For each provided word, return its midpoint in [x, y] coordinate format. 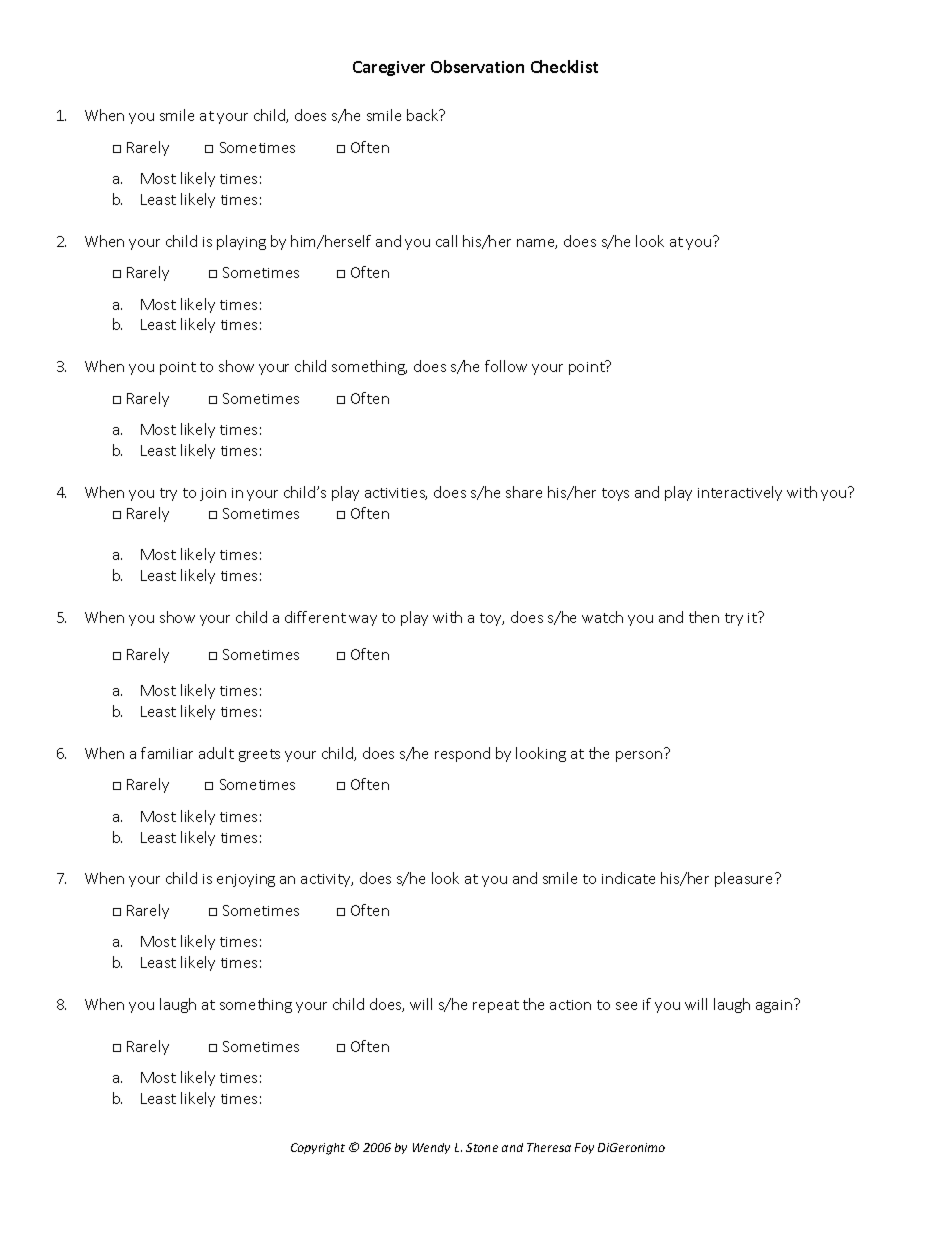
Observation [477, 66]
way [363, 620]
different [315, 617]
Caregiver [389, 68]
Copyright [318, 1149]
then [704, 617]
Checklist [564, 66]
